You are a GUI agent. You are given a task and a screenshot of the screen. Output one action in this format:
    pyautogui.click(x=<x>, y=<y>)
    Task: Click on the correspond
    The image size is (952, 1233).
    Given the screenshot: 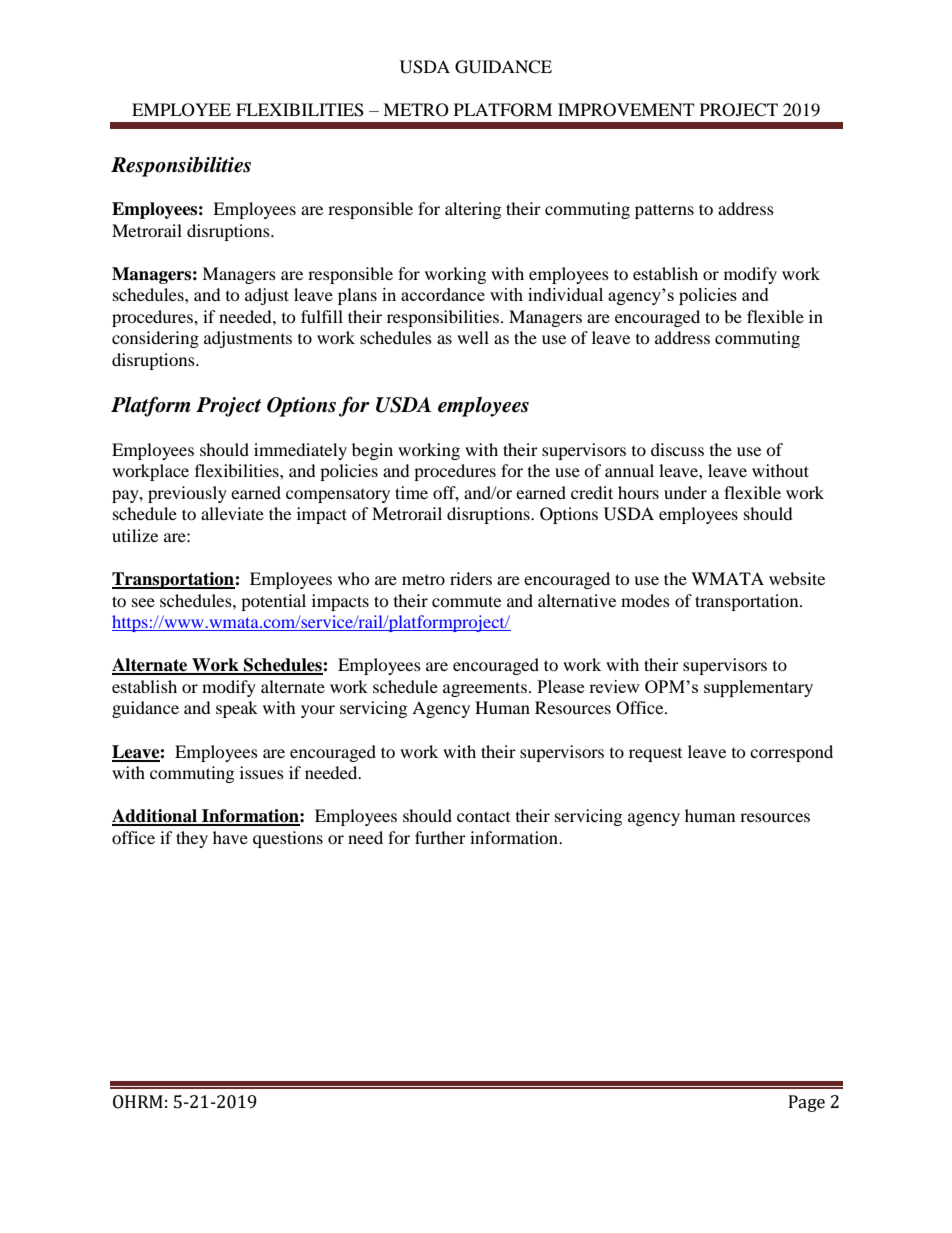 What is the action you would take?
    pyautogui.click(x=791, y=753)
